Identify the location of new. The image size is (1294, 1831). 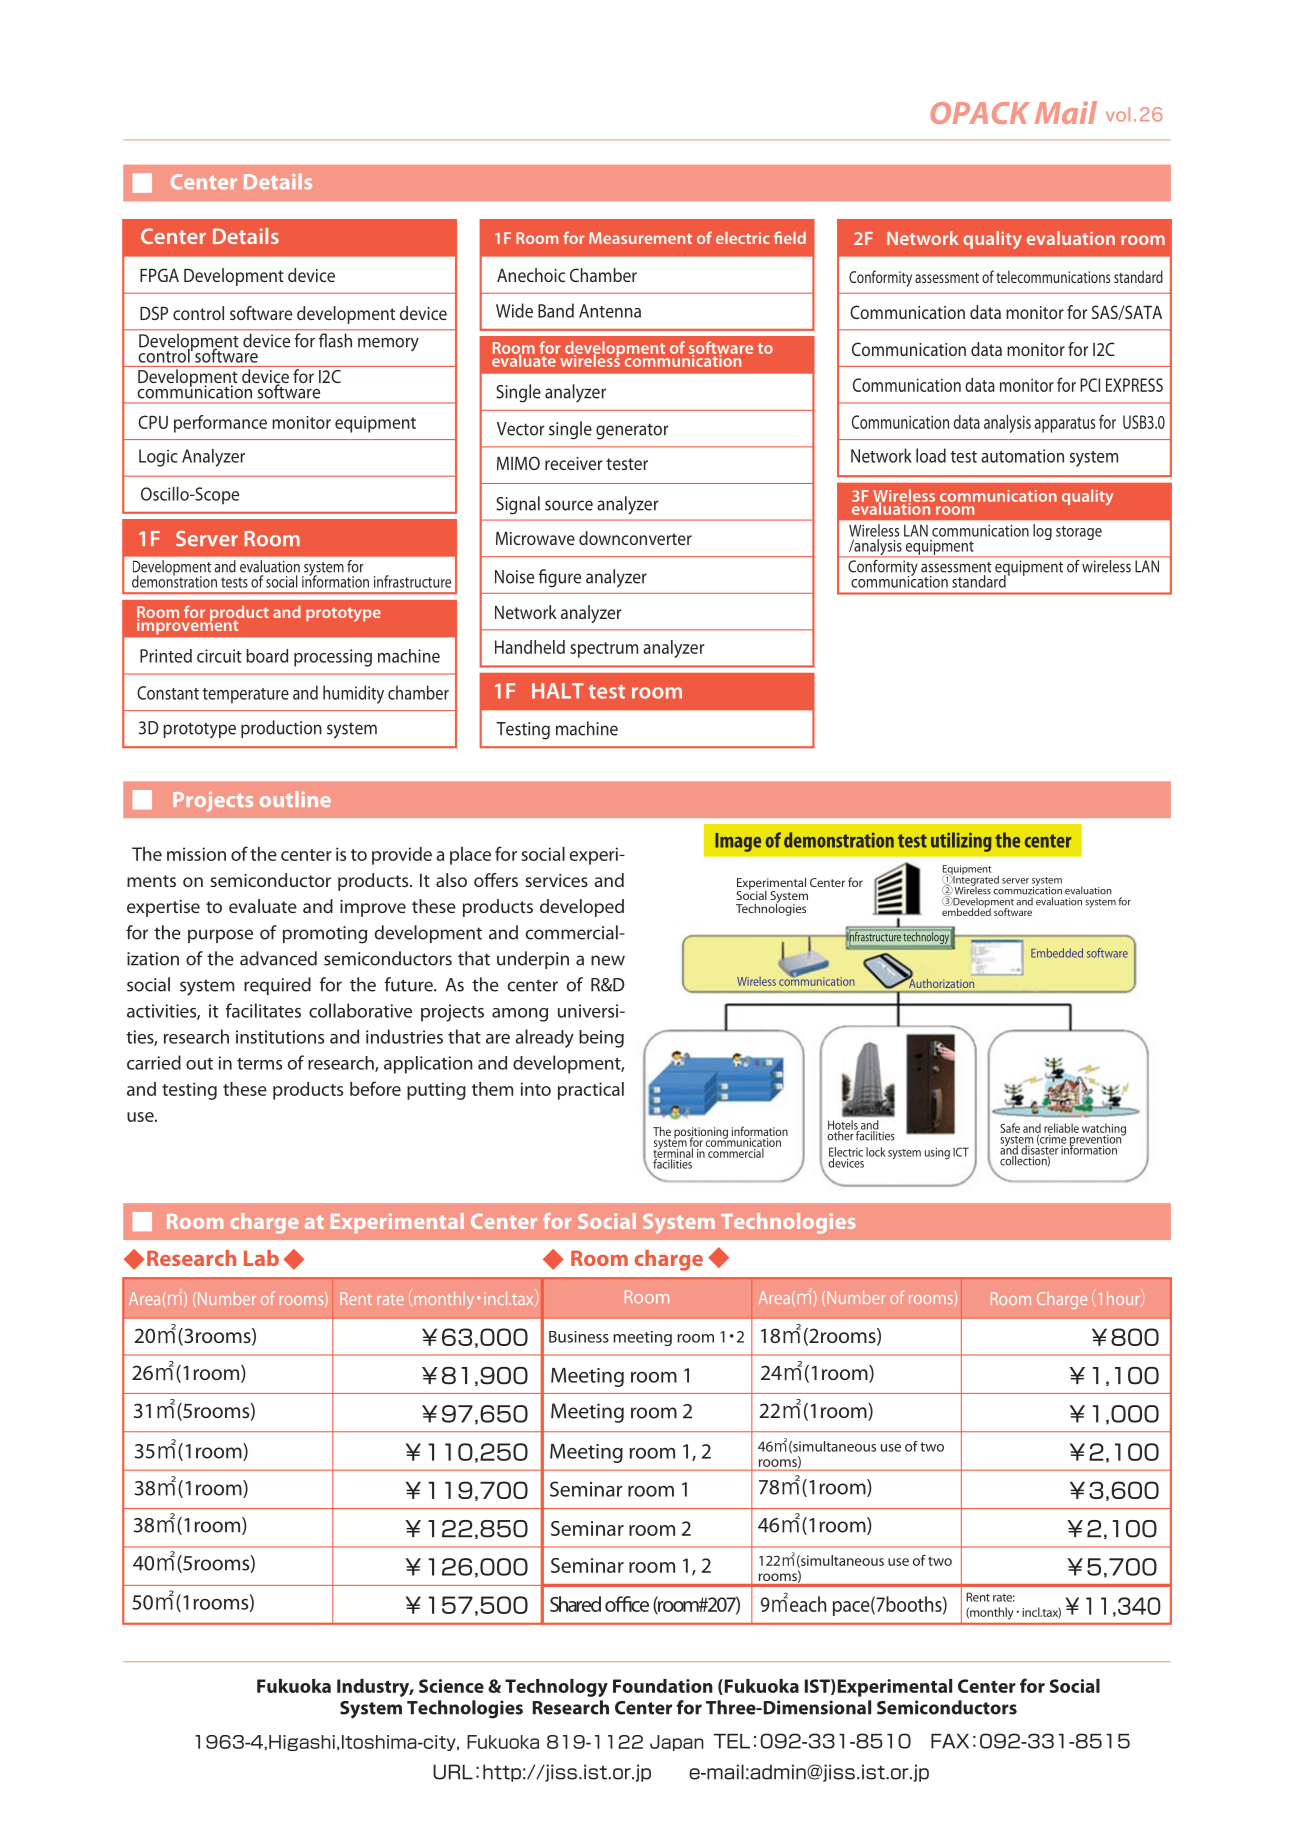
(608, 960).
